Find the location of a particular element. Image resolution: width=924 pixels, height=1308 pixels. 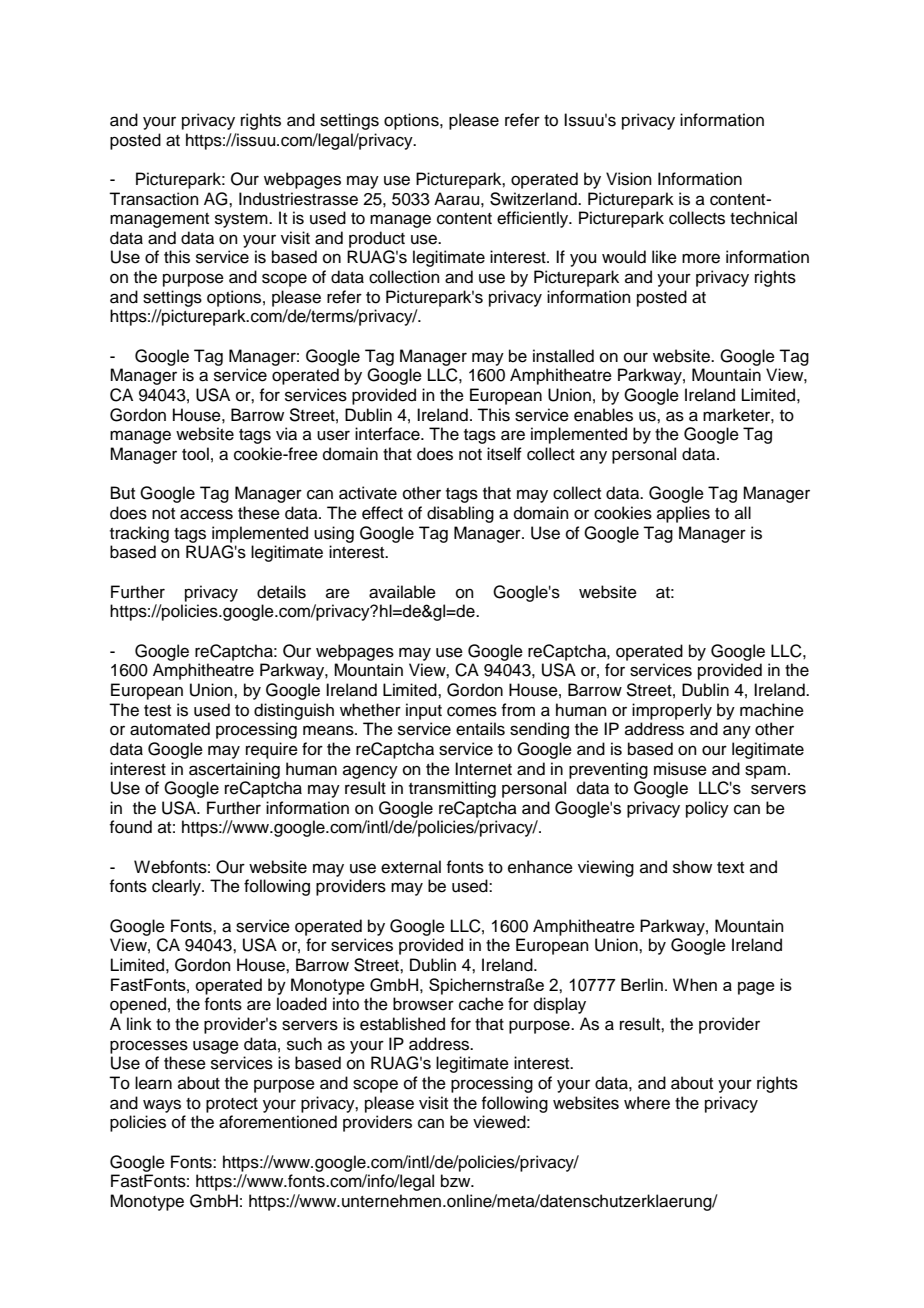

Transaction is located at coordinates (154, 199).
